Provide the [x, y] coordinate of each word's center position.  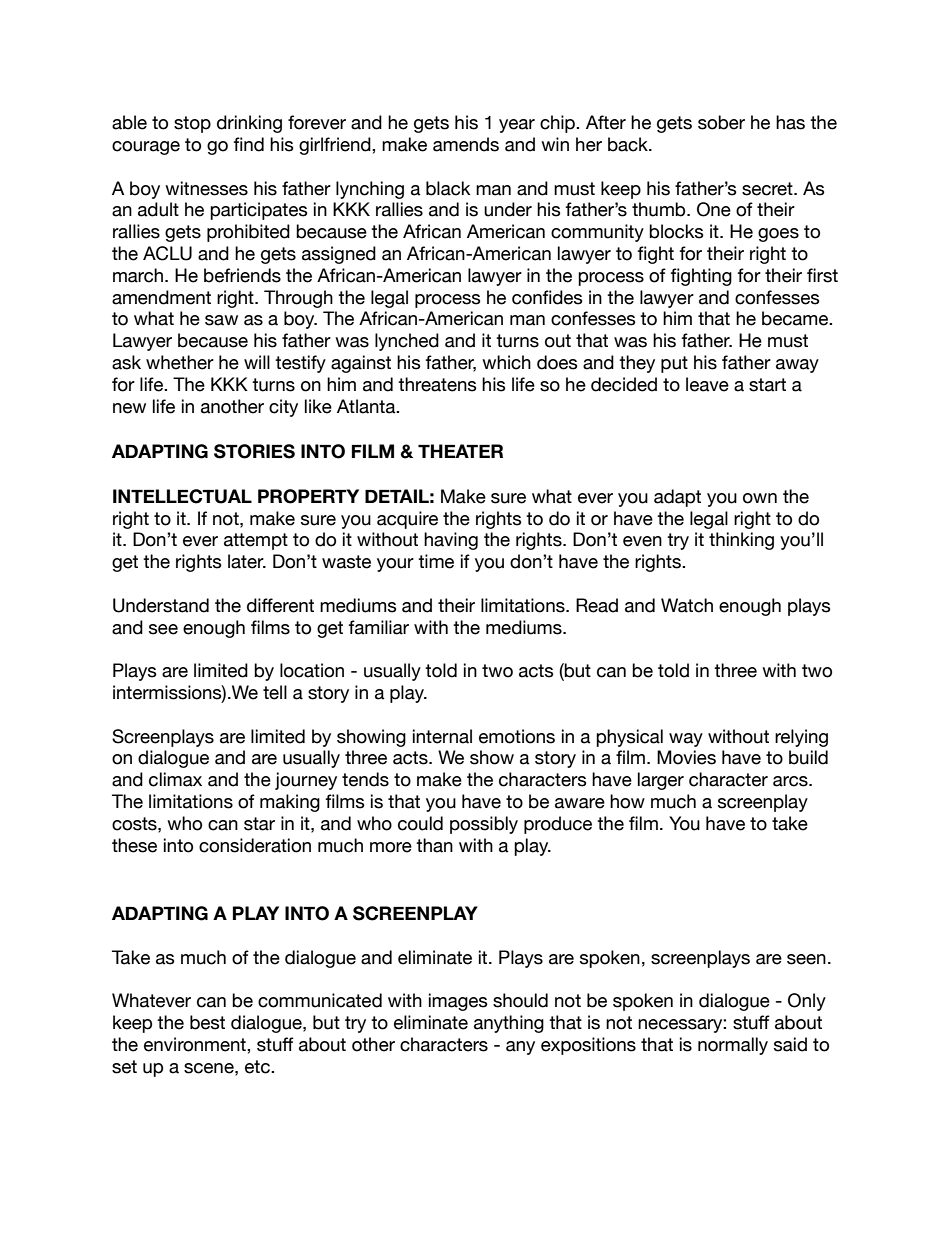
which [506, 362]
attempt [256, 541]
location [312, 670]
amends [466, 144]
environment [196, 1044]
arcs [791, 781]
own [760, 498]
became [796, 318]
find [249, 144]
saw [221, 320]
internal [442, 736]
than [434, 845]
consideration [255, 845]
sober [721, 122]
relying [801, 738]
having [451, 541]
